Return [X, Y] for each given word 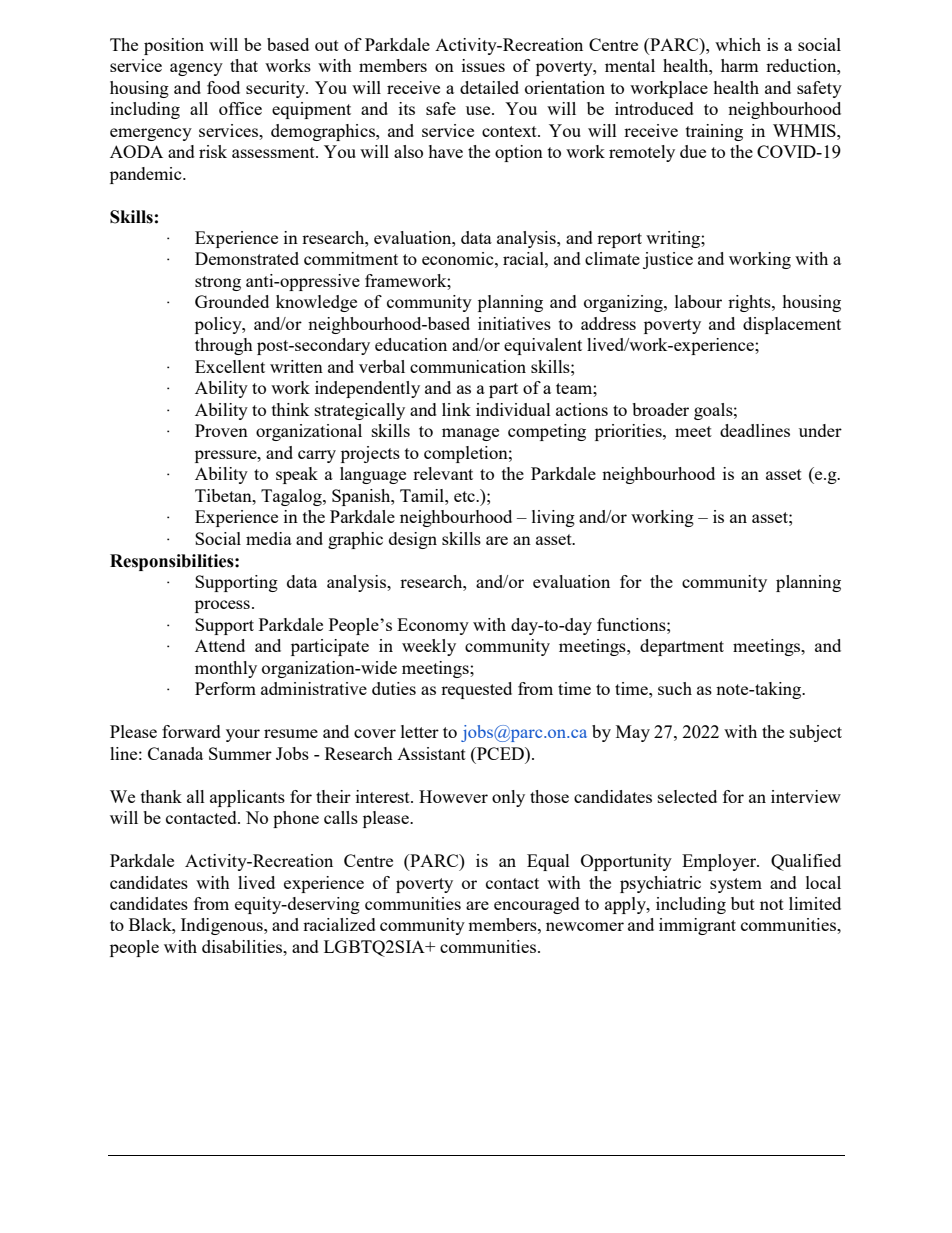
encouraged [537, 905]
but [743, 903]
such [675, 688]
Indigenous [223, 926]
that [244, 65]
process [222, 606]
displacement [792, 325]
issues [483, 65]
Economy [433, 626]
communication [468, 366]
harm [739, 65]
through [224, 346]
